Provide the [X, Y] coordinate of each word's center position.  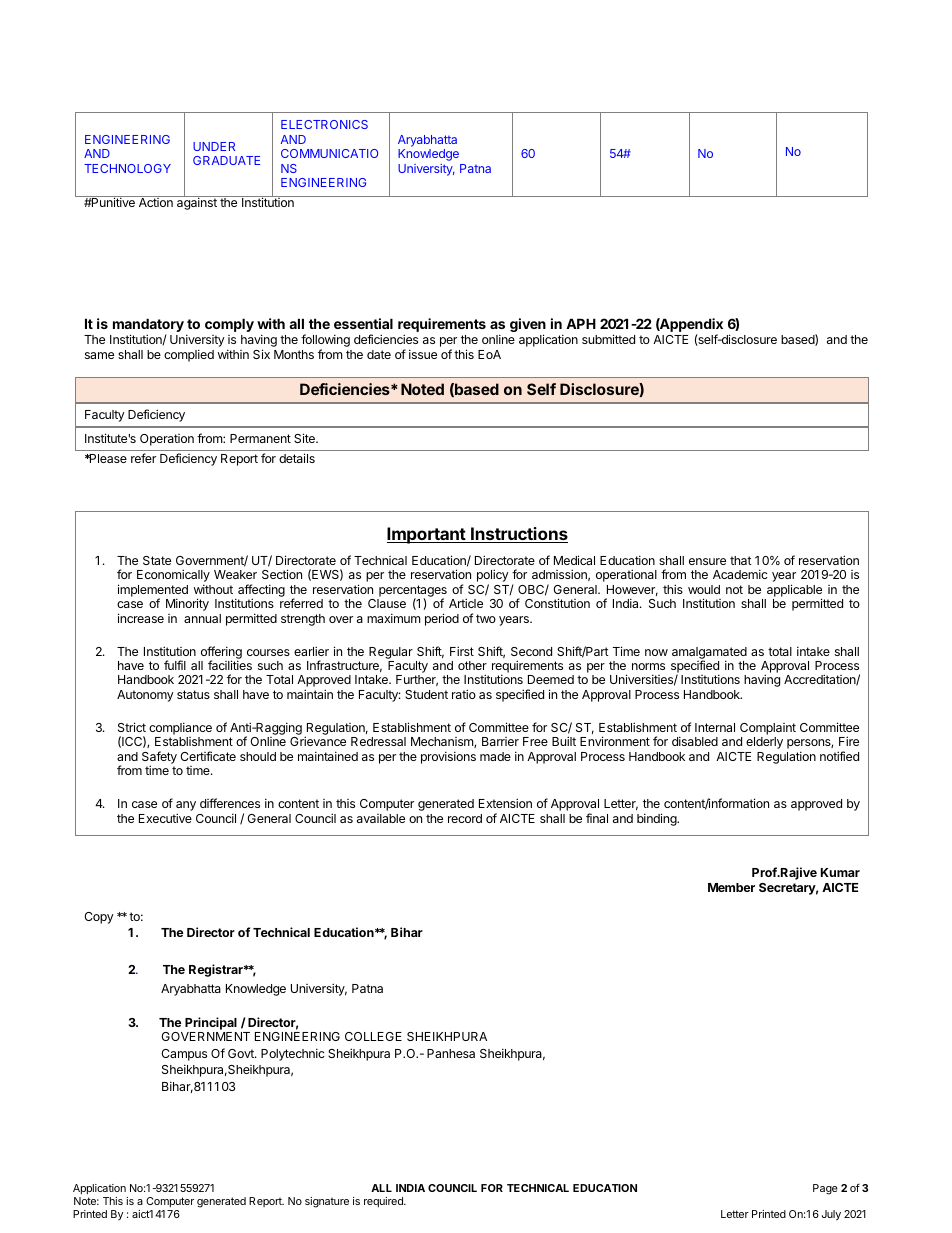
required [384, 1202]
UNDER [214, 146]
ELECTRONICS [324, 124]
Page [825, 1189]
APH [581, 323]
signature [327, 1202]
